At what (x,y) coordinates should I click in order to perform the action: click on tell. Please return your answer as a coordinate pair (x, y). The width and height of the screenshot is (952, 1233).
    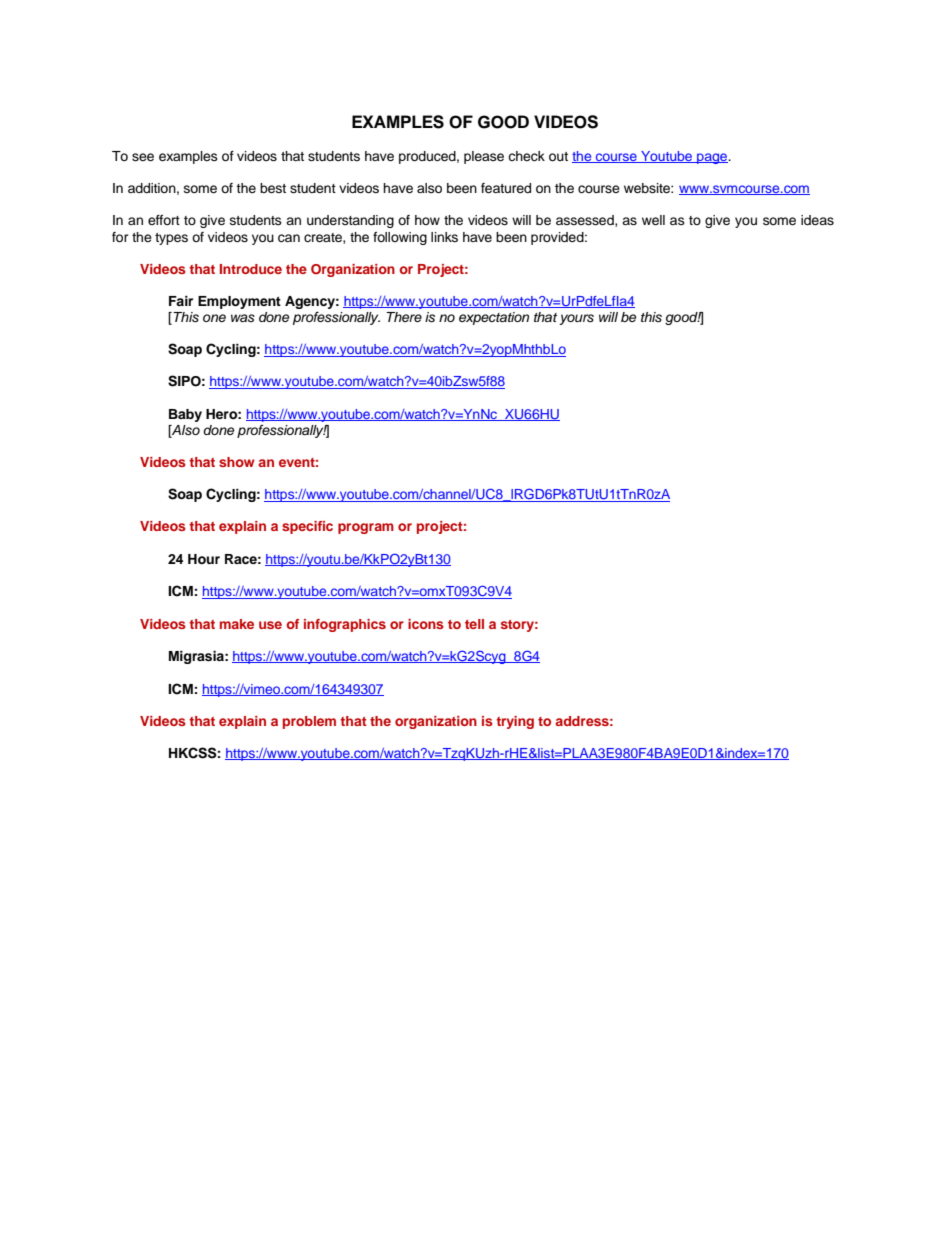
    Looking at the image, I should click on (474, 624).
